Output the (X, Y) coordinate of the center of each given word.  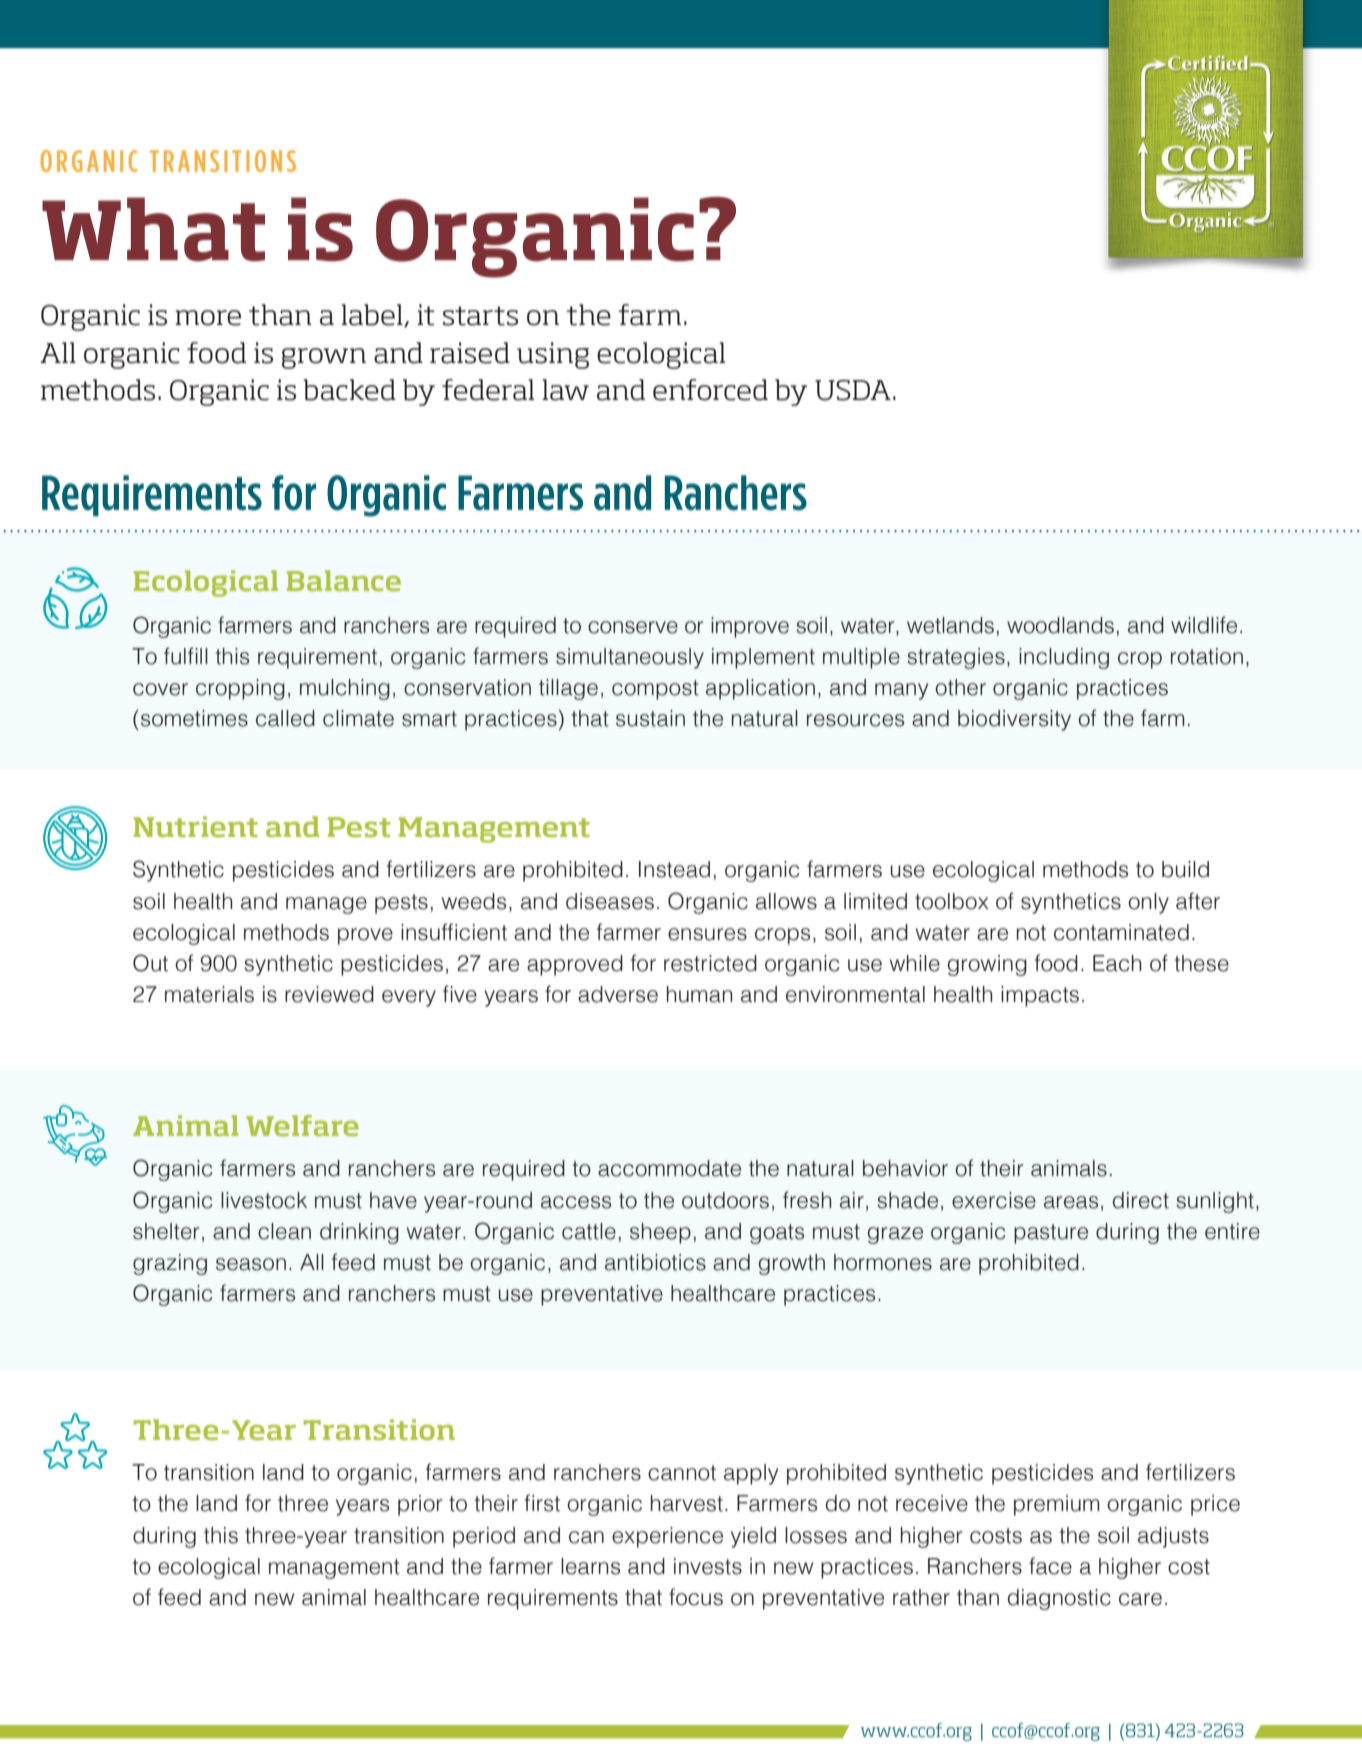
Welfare (302, 1125)
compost (655, 690)
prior (420, 1505)
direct (1141, 1200)
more (208, 318)
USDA (853, 390)
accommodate (669, 1168)
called (285, 718)
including (1064, 658)
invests (708, 1566)
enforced (710, 390)
